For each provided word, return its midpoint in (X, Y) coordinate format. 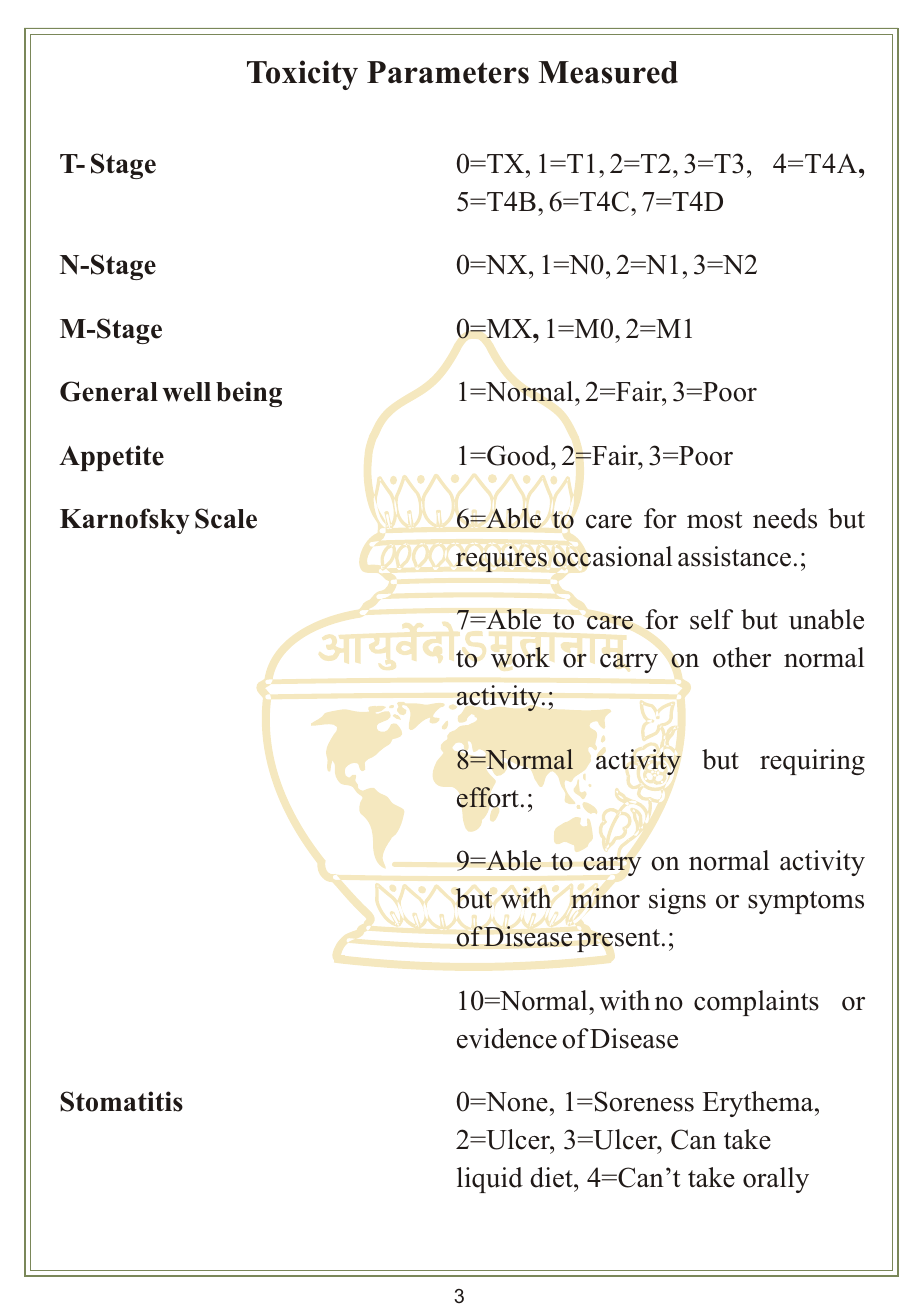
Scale (226, 518)
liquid (490, 1180)
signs (677, 901)
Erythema (759, 1104)
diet (552, 1177)
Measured (608, 72)
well (186, 392)
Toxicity (302, 75)
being (249, 394)
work (520, 657)
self (711, 619)
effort (487, 797)
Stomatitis (121, 1101)
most (714, 520)
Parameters (448, 72)
